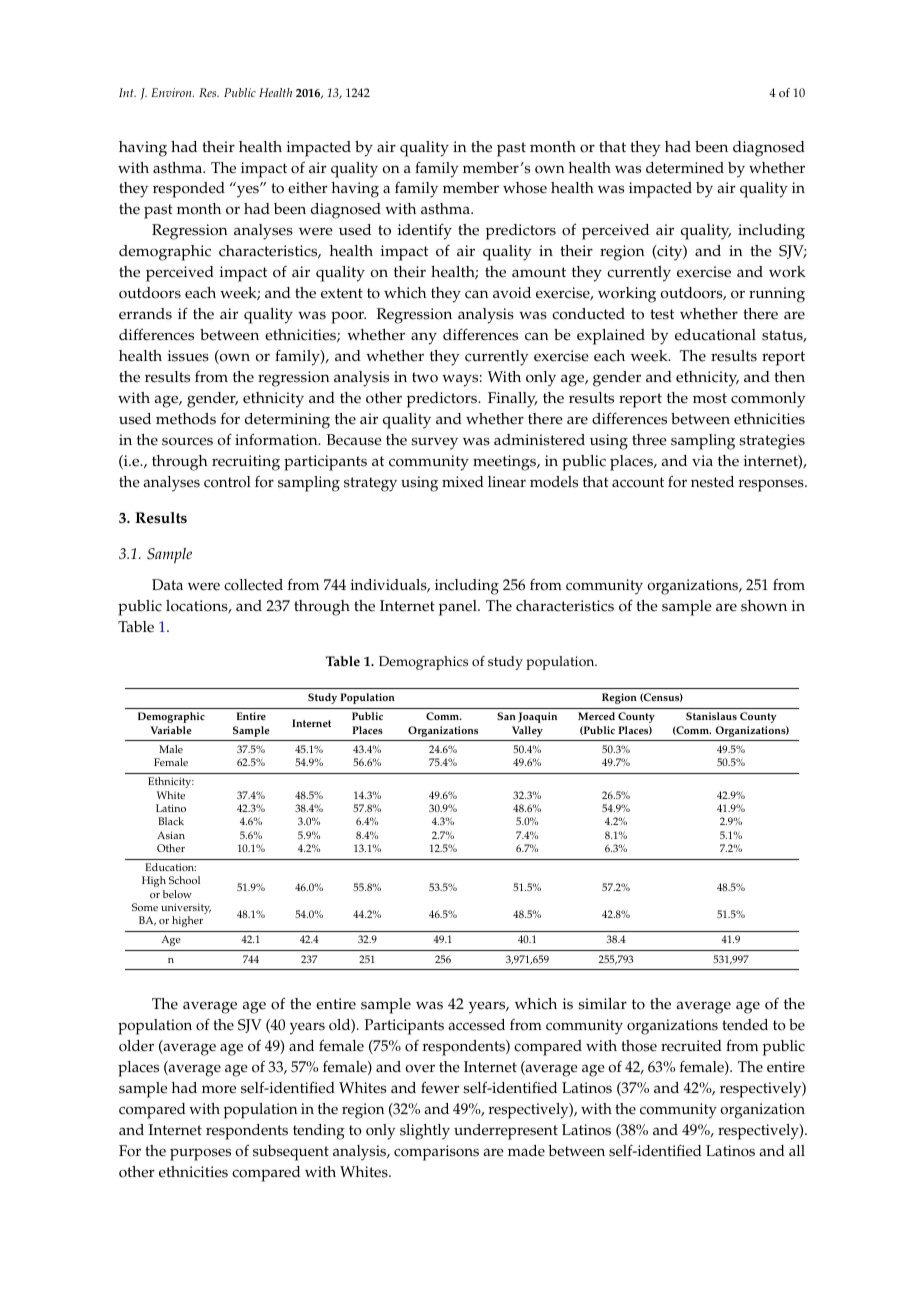 The image size is (924, 1308). Describe the element at coordinates (200, 1154) in the screenshot. I see `purposes` at that location.
